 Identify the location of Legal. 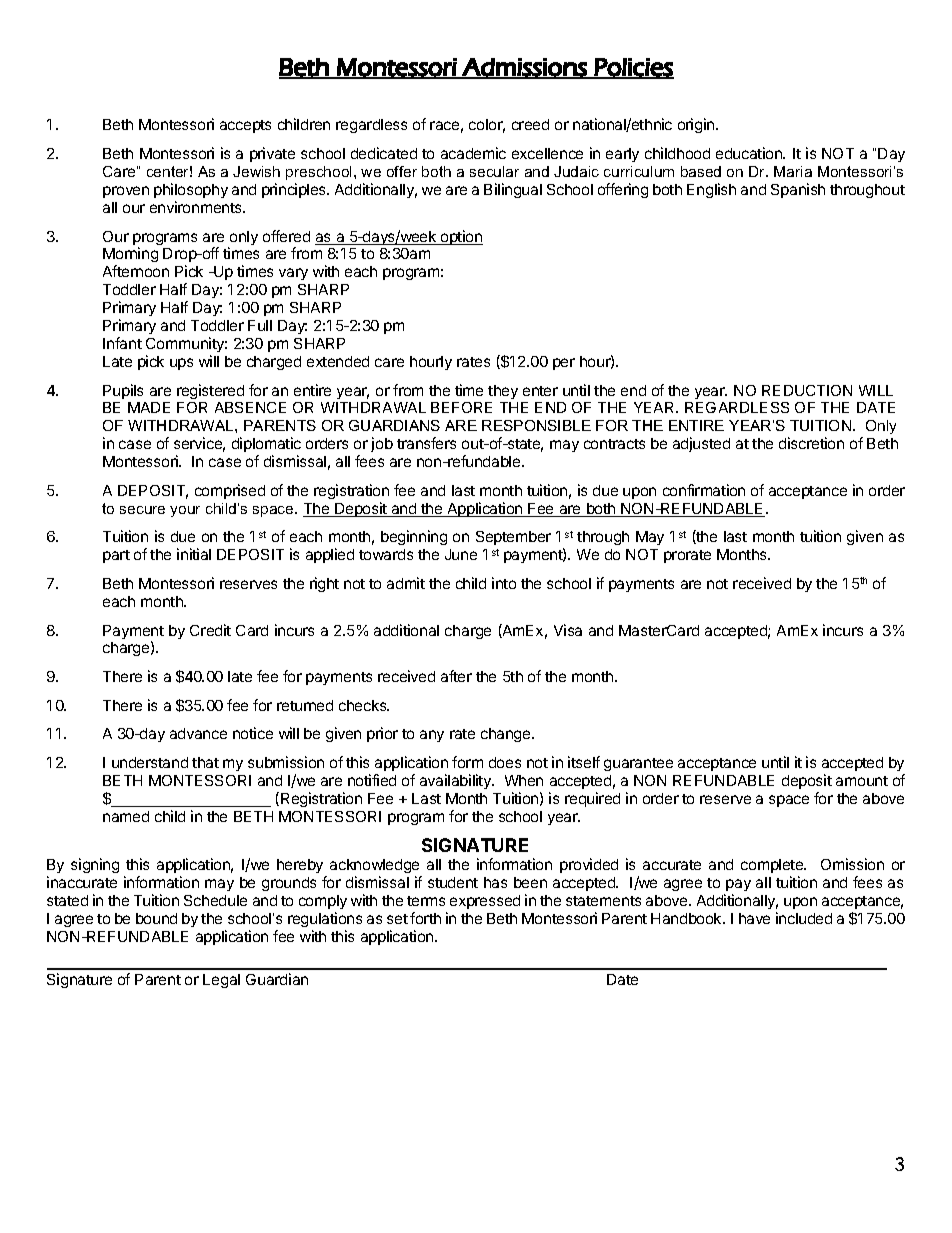
(221, 981).
